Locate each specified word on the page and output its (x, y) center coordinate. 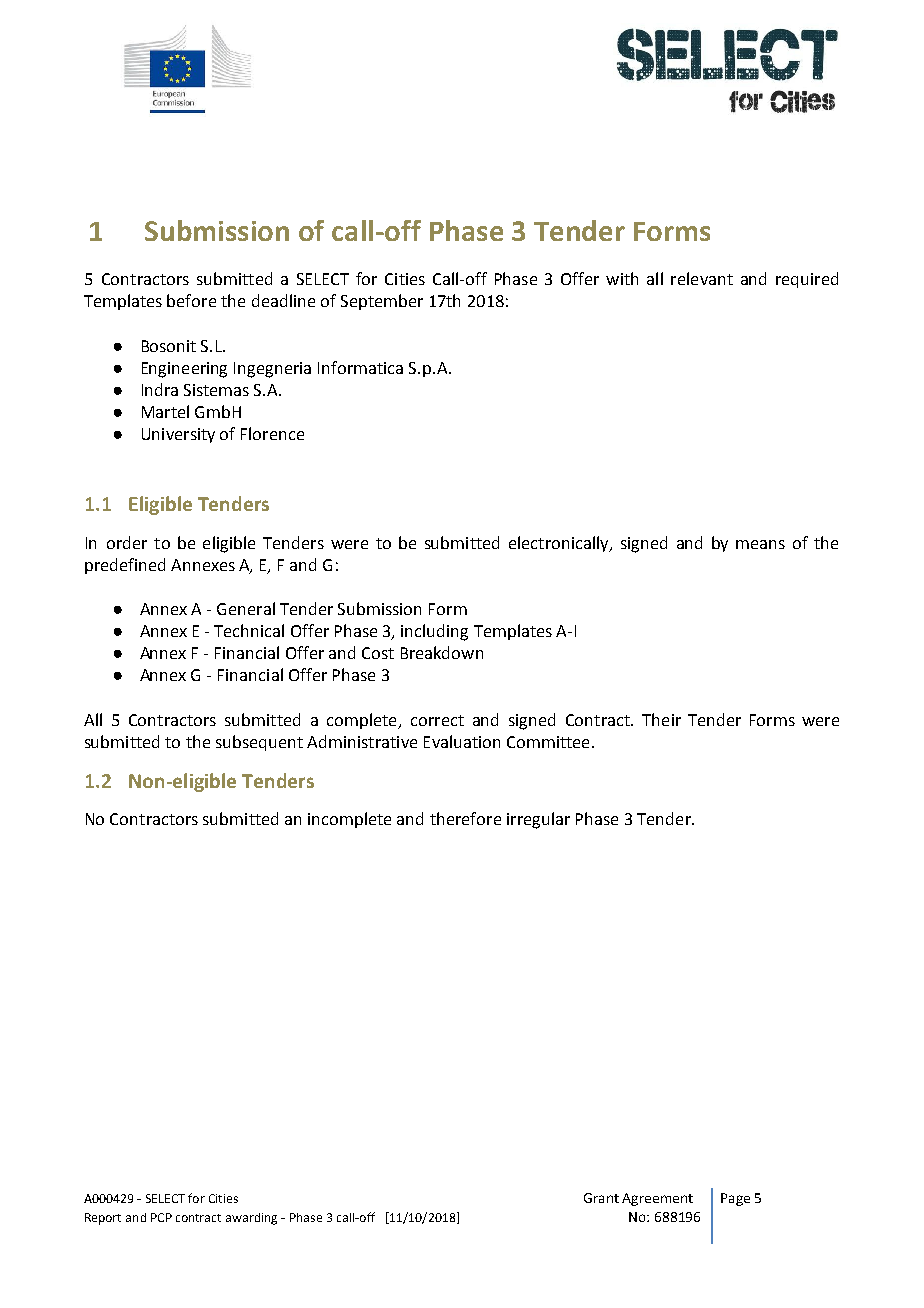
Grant (601, 1198)
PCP (161, 1217)
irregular (538, 820)
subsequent (259, 743)
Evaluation (462, 741)
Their (661, 719)
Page (735, 1199)
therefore (465, 818)
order (127, 542)
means (760, 544)
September (382, 302)
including (434, 632)
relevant (702, 278)
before (191, 300)
